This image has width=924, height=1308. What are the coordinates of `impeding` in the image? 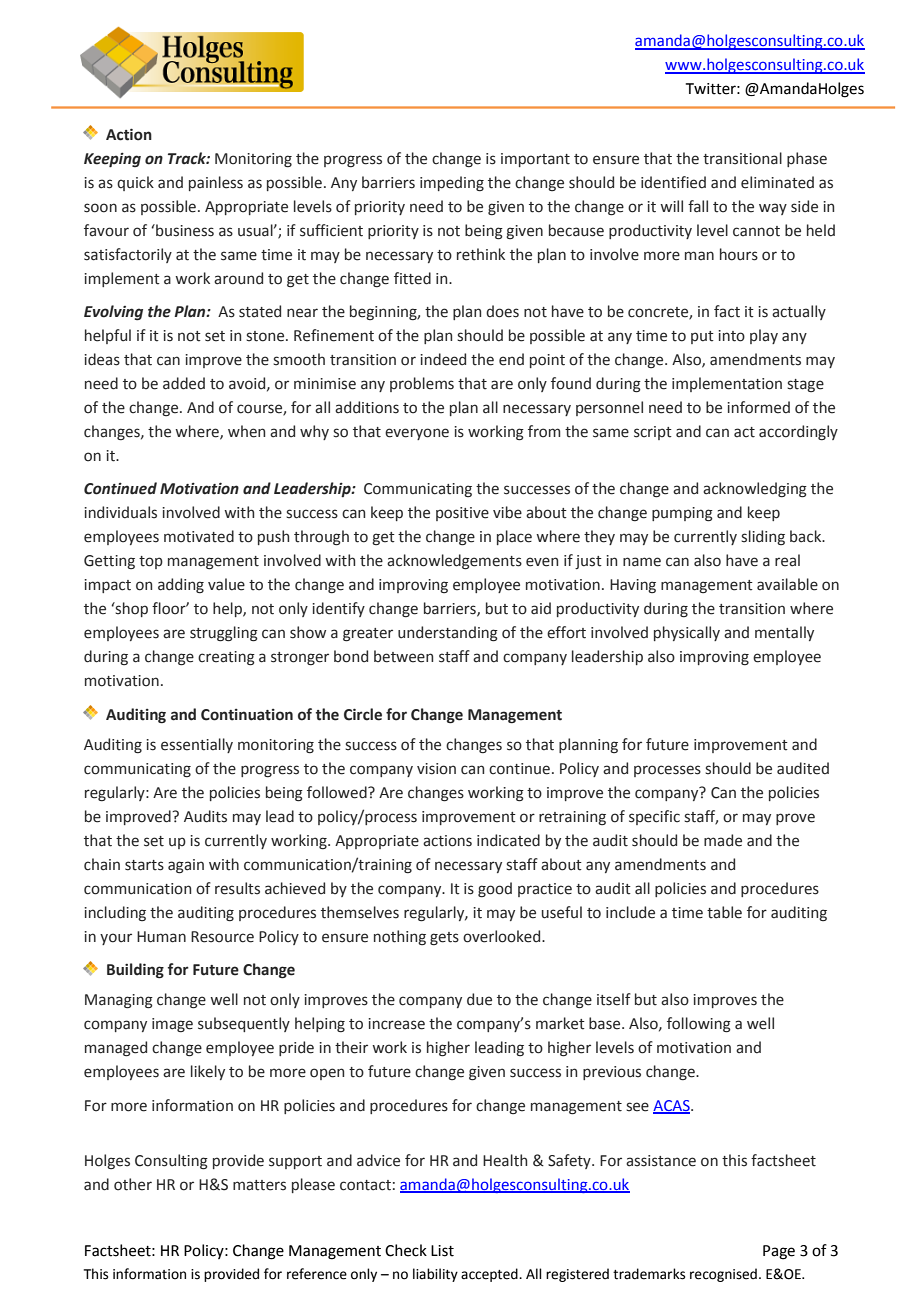 It's located at (452, 183).
